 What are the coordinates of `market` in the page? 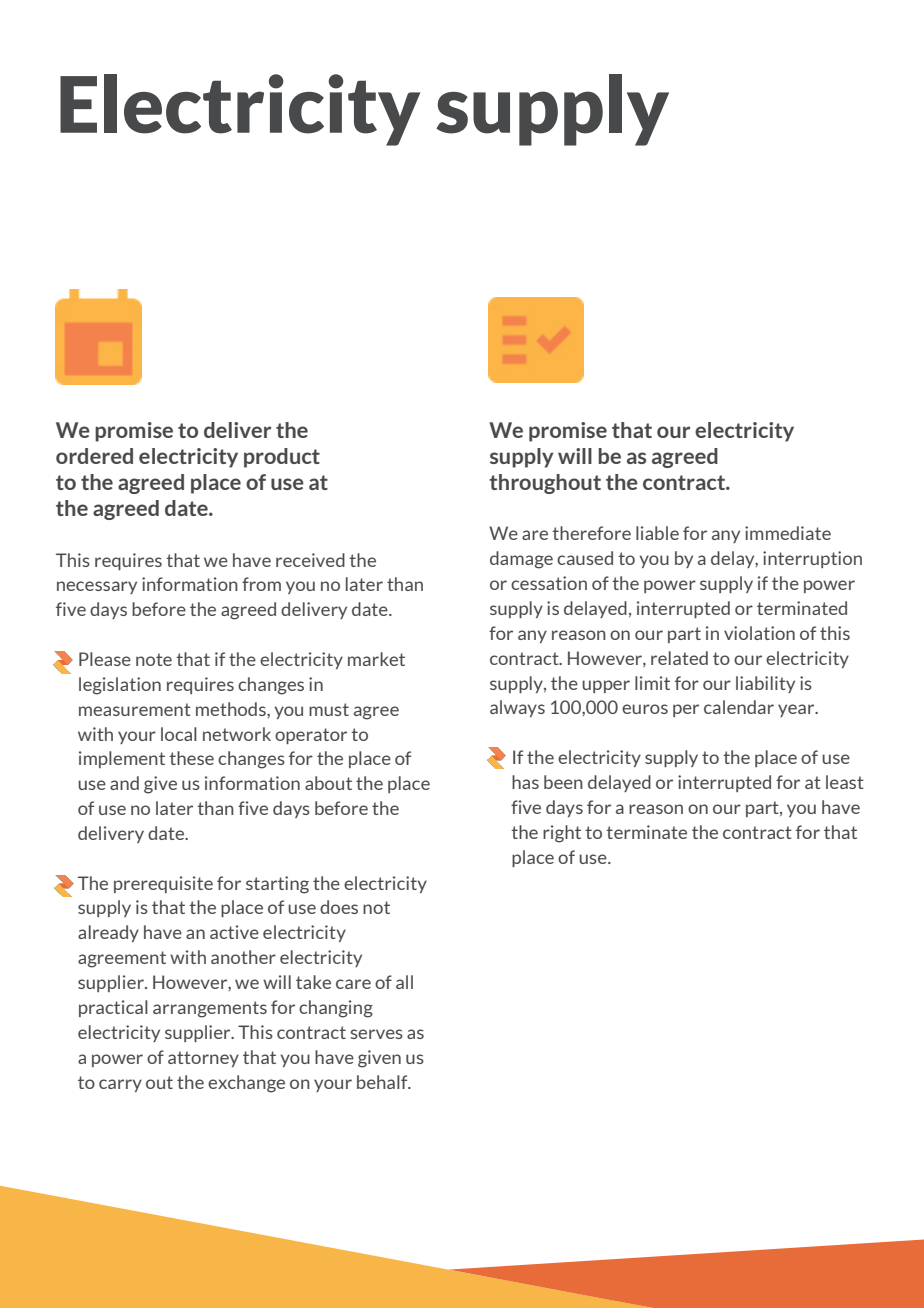 It's located at (376, 659).
